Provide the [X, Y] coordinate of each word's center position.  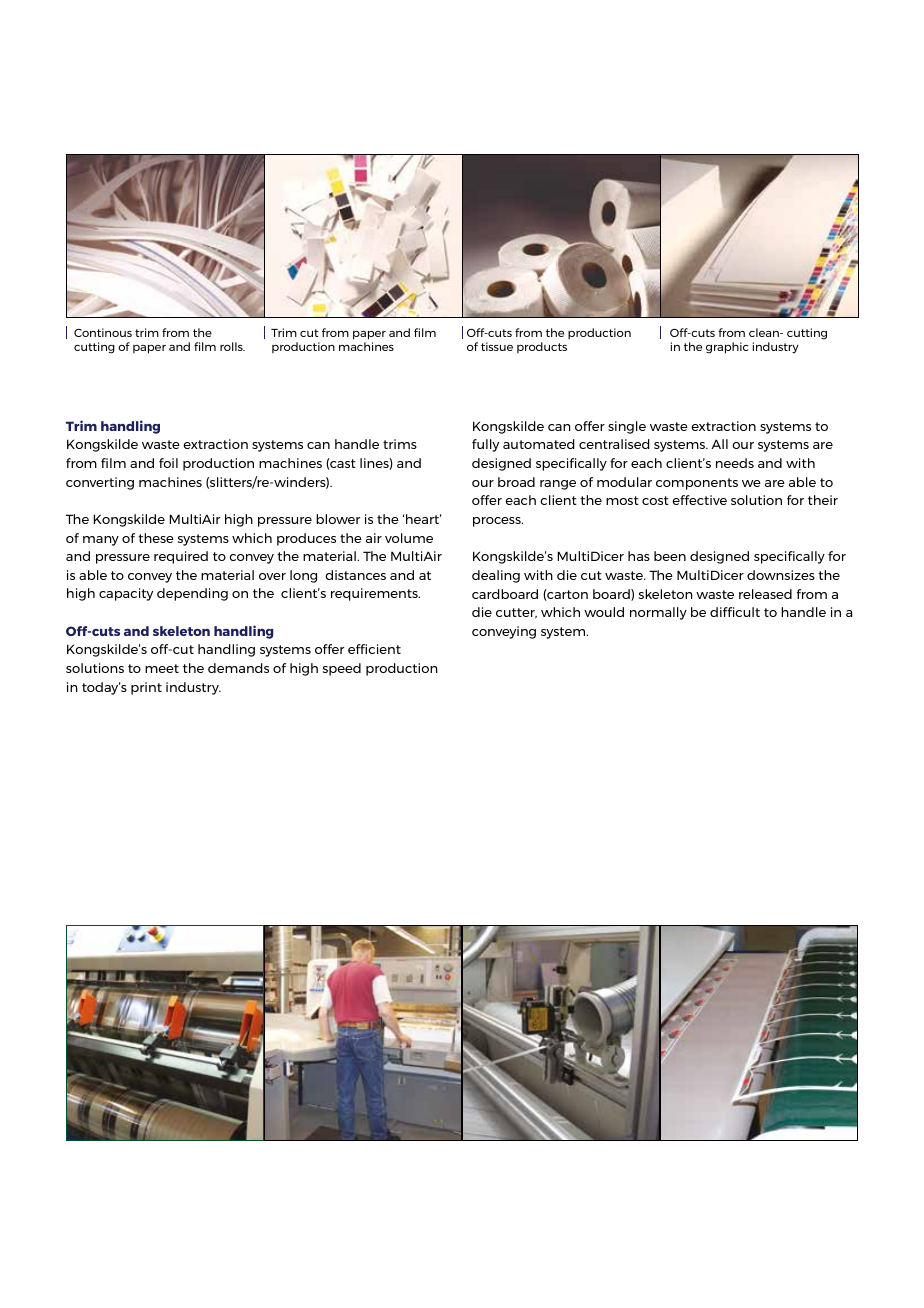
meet [162, 668]
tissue [497, 346]
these [156, 538]
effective [699, 500]
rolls [232, 346]
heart [423, 519]
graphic [727, 348]
